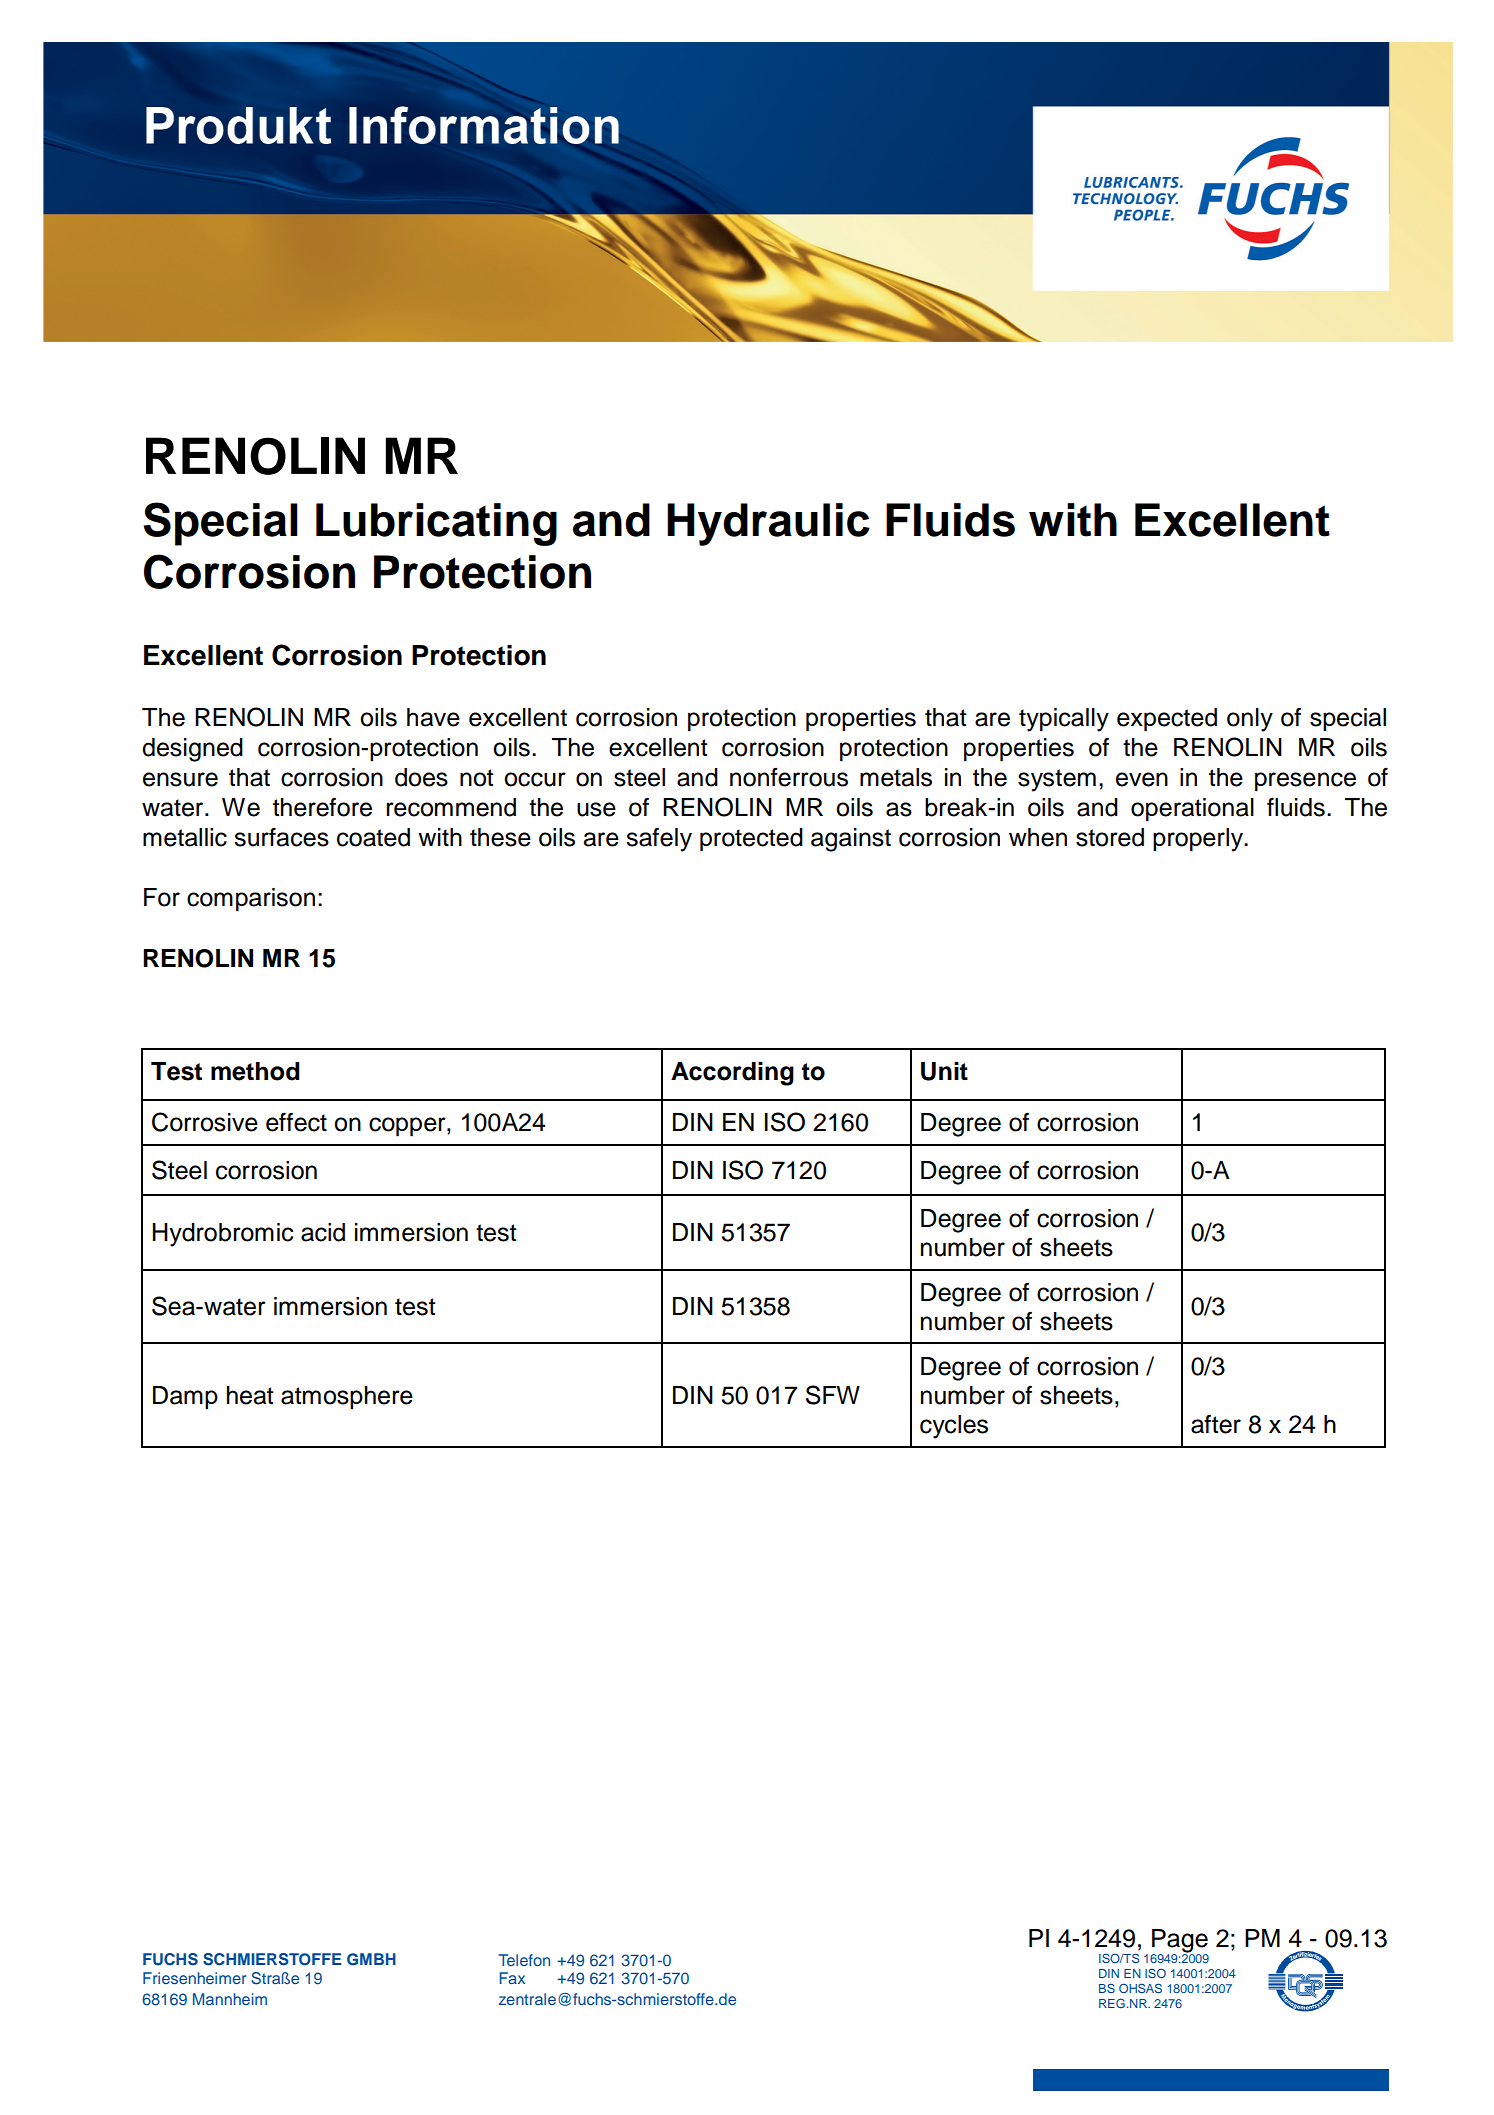 The image size is (1494, 2115). Describe the element at coordinates (323, 1232) in the screenshot. I see `acid` at that location.
